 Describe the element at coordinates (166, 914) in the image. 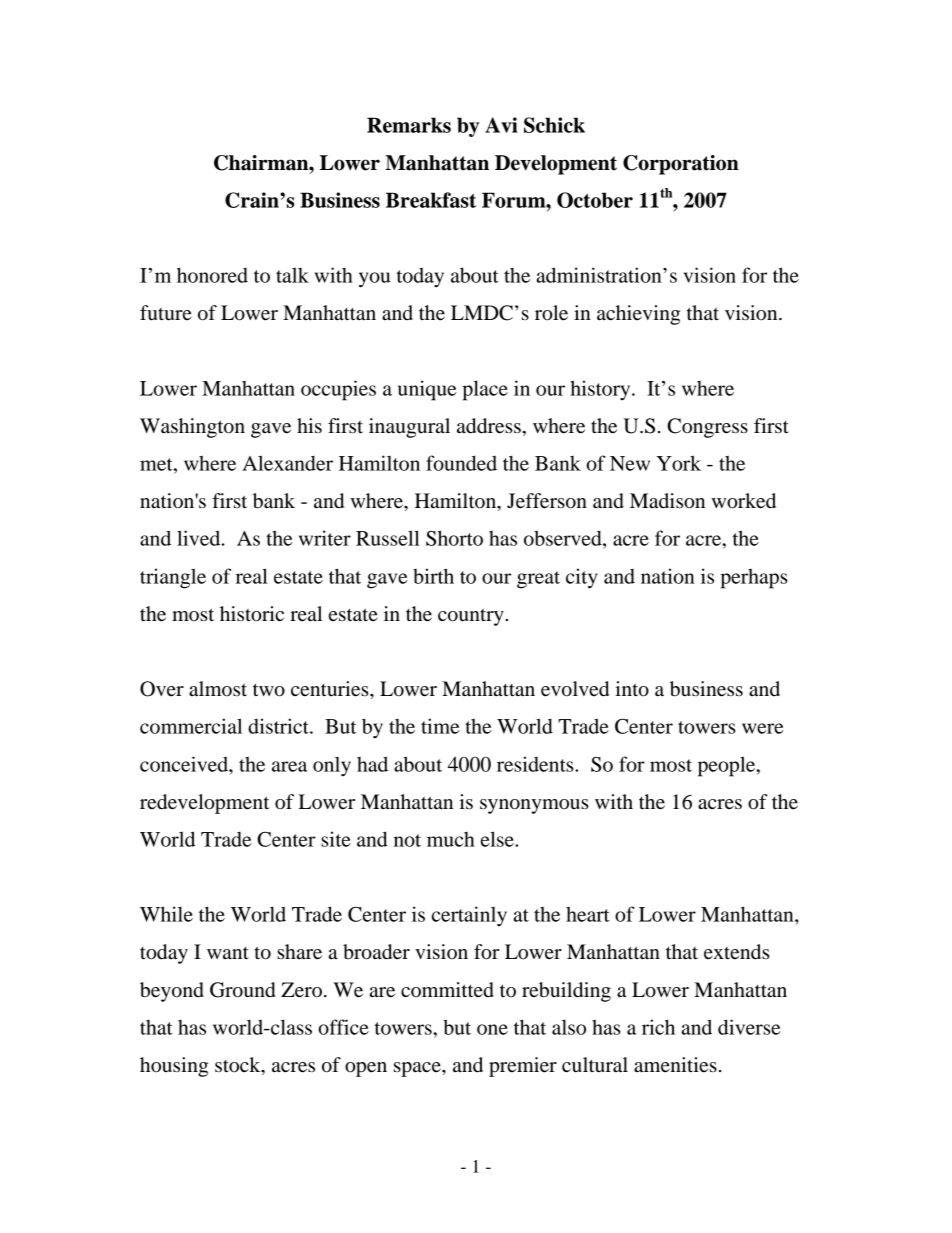

I see `While` at that location.
